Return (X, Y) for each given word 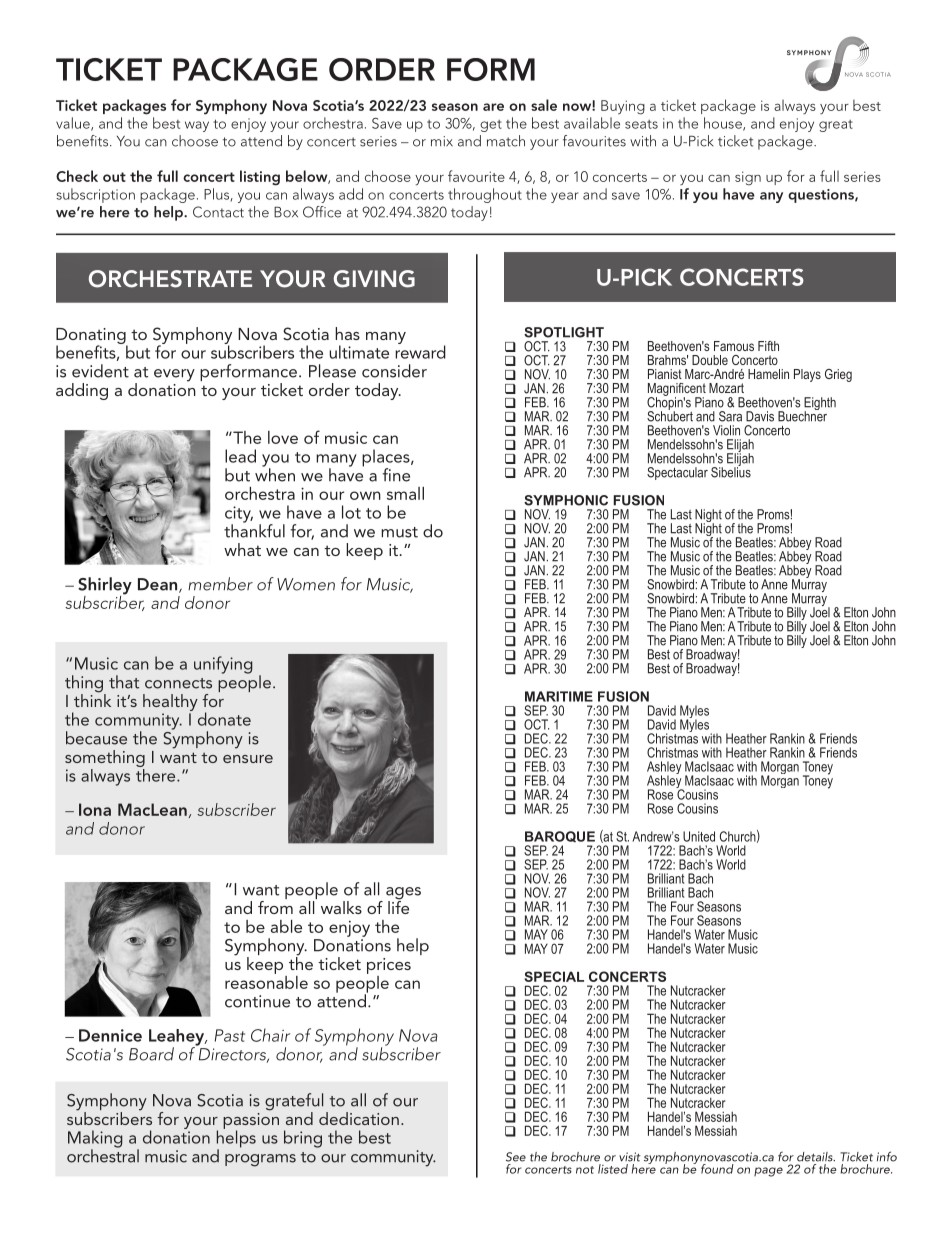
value (74, 124)
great (836, 126)
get (491, 126)
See (516, 1157)
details (816, 1157)
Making (95, 1140)
